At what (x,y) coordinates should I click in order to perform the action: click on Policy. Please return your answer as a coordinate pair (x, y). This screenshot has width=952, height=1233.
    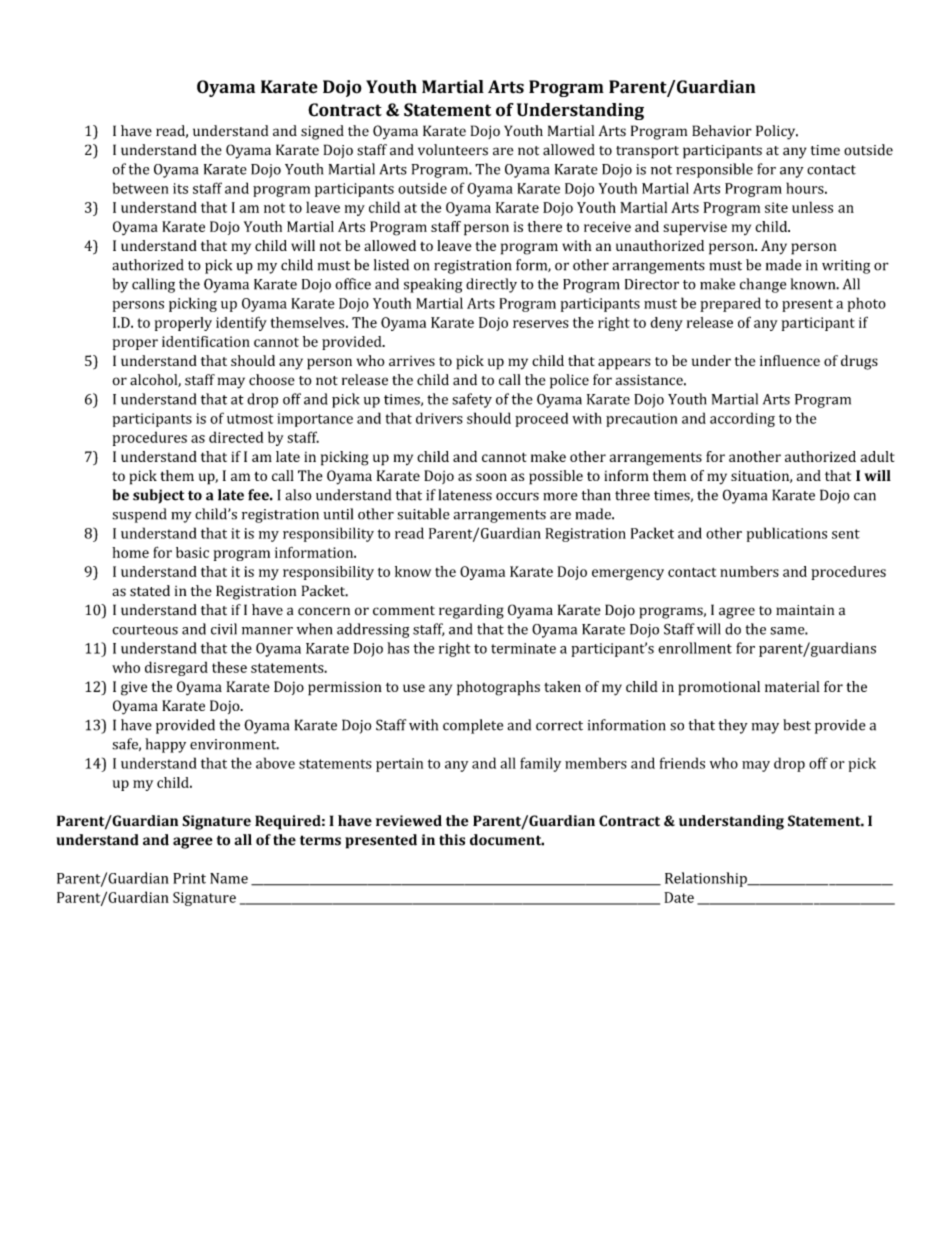
    Looking at the image, I should click on (777, 132).
